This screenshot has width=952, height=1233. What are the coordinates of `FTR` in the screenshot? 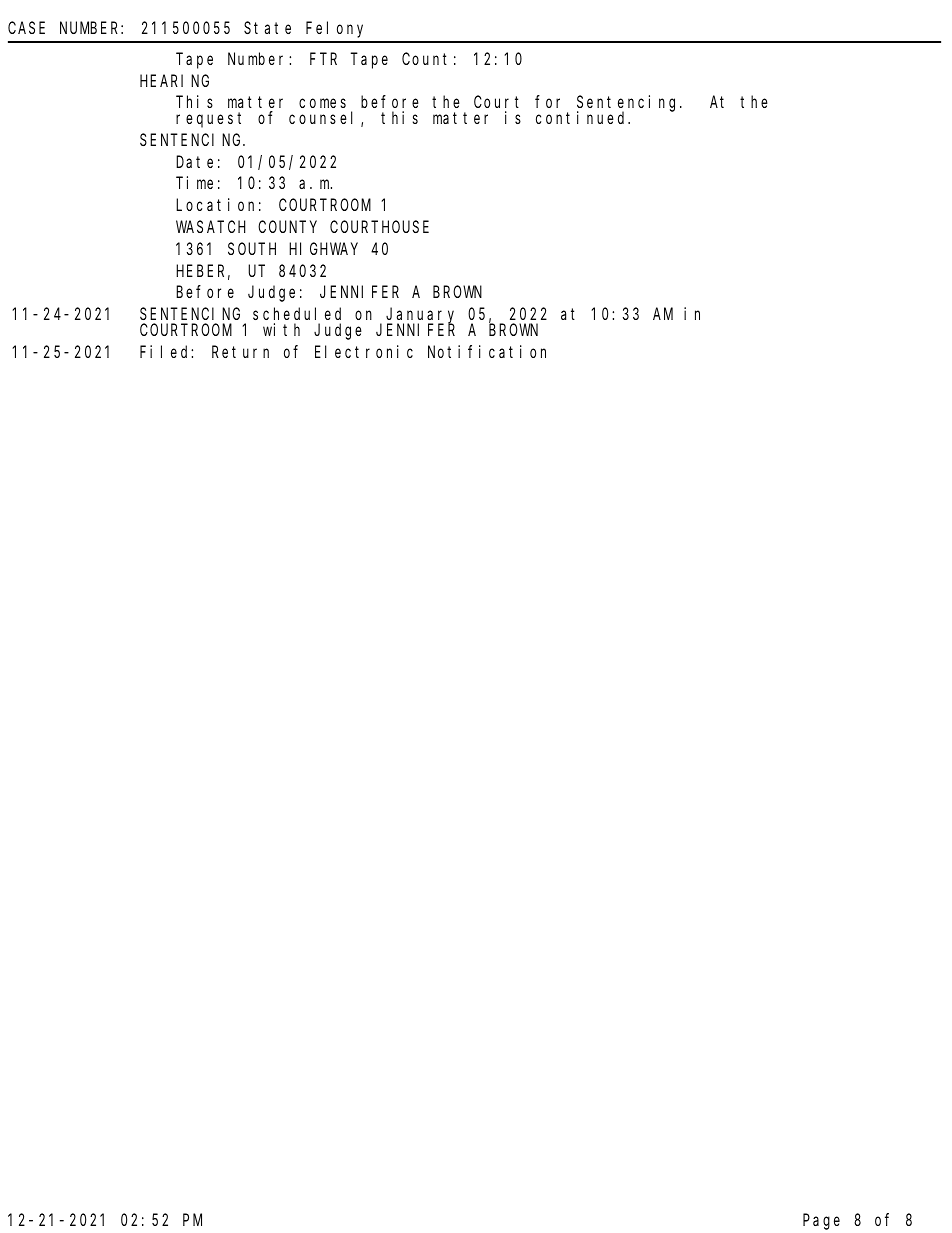 It's located at (323, 59).
